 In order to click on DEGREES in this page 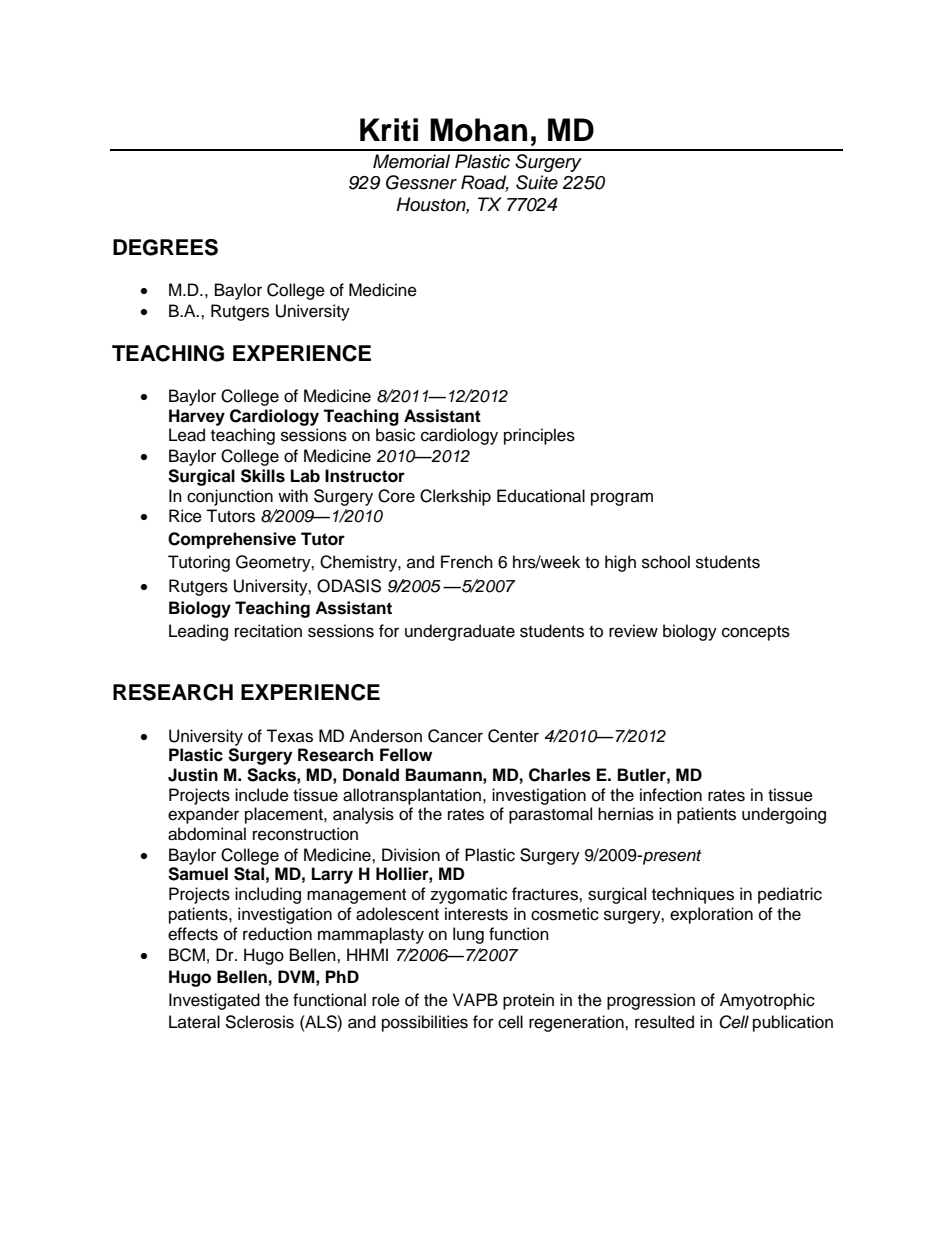, I will do `click(165, 247)`.
